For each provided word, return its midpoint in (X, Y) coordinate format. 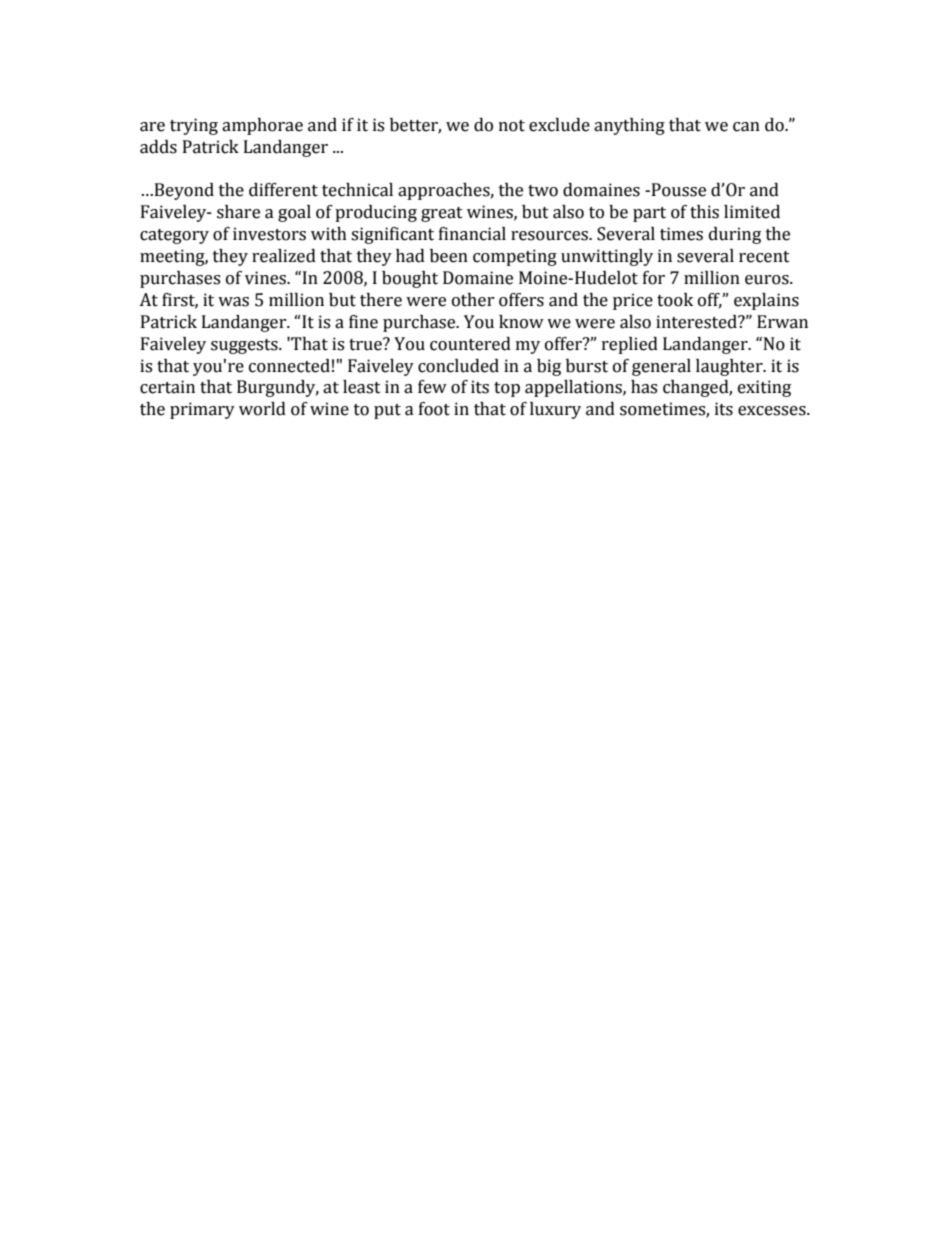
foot (434, 409)
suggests (245, 346)
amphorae (262, 126)
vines (267, 278)
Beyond (184, 191)
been (449, 256)
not (512, 126)
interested (697, 322)
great (442, 214)
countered (470, 344)
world (262, 409)
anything (629, 126)
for (654, 278)
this (704, 212)
